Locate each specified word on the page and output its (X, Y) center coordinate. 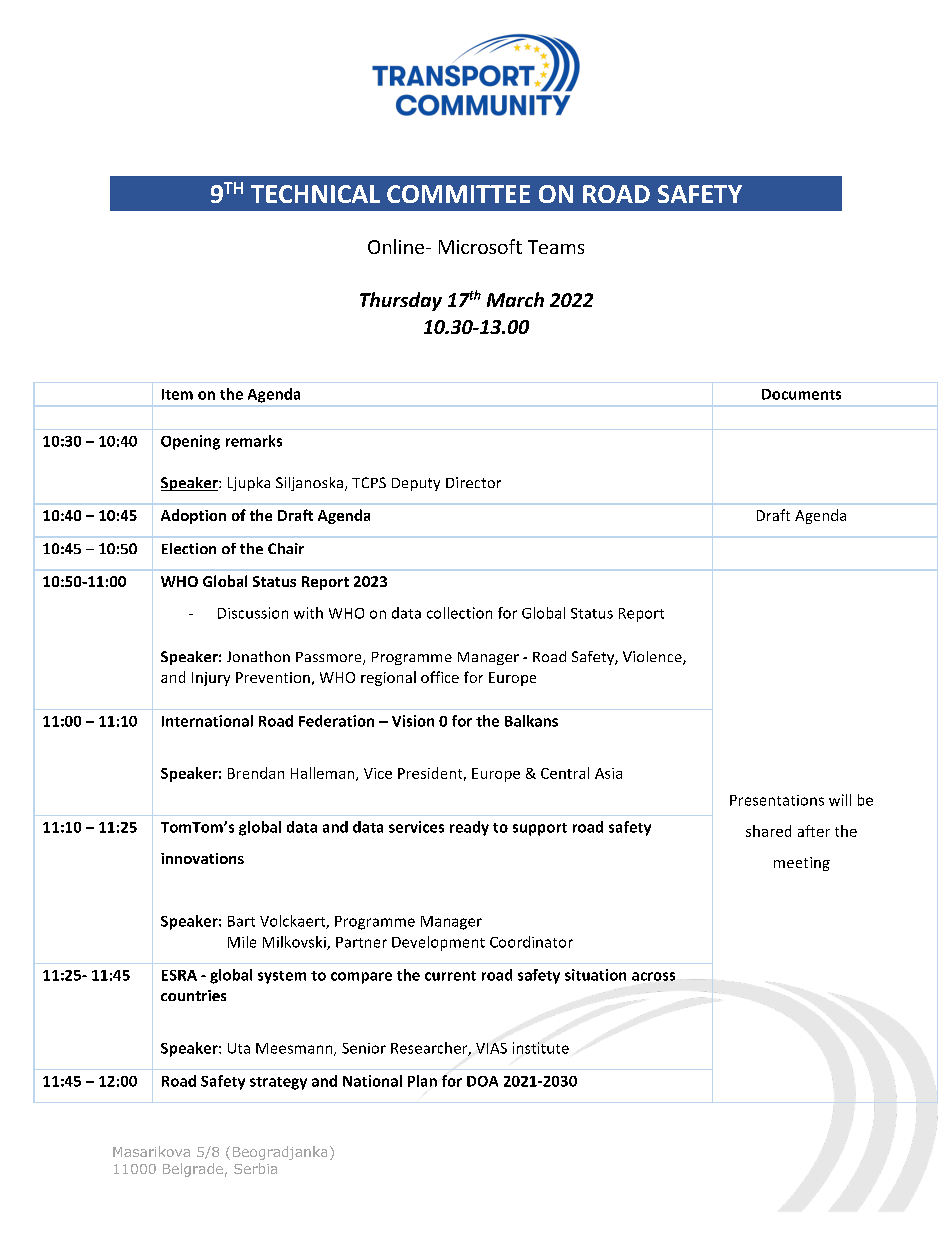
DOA (482, 1081)
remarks (254, 441)
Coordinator (531, 942)
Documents (801, 394)
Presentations (777, 800)
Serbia (255, 1168)
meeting (802, 864)
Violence (653, 658)
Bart (241, 921)
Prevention (273, 677)
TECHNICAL (315, 194)
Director (473, 482)
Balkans (531, 721)
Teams (556, 247)
